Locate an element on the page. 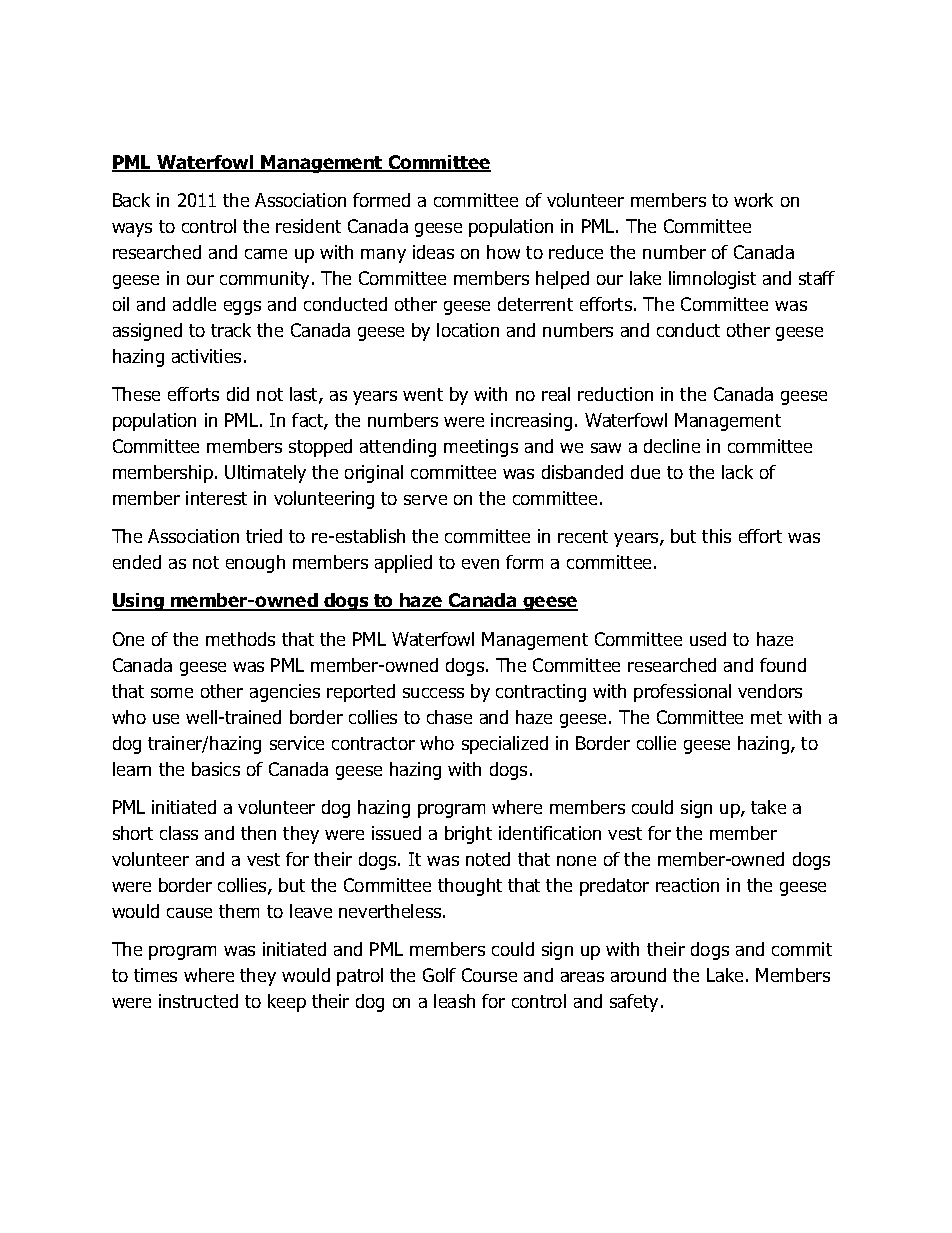 The height and width of the page is (1233, 952). instructed is located at coordinates (198, 1001).
